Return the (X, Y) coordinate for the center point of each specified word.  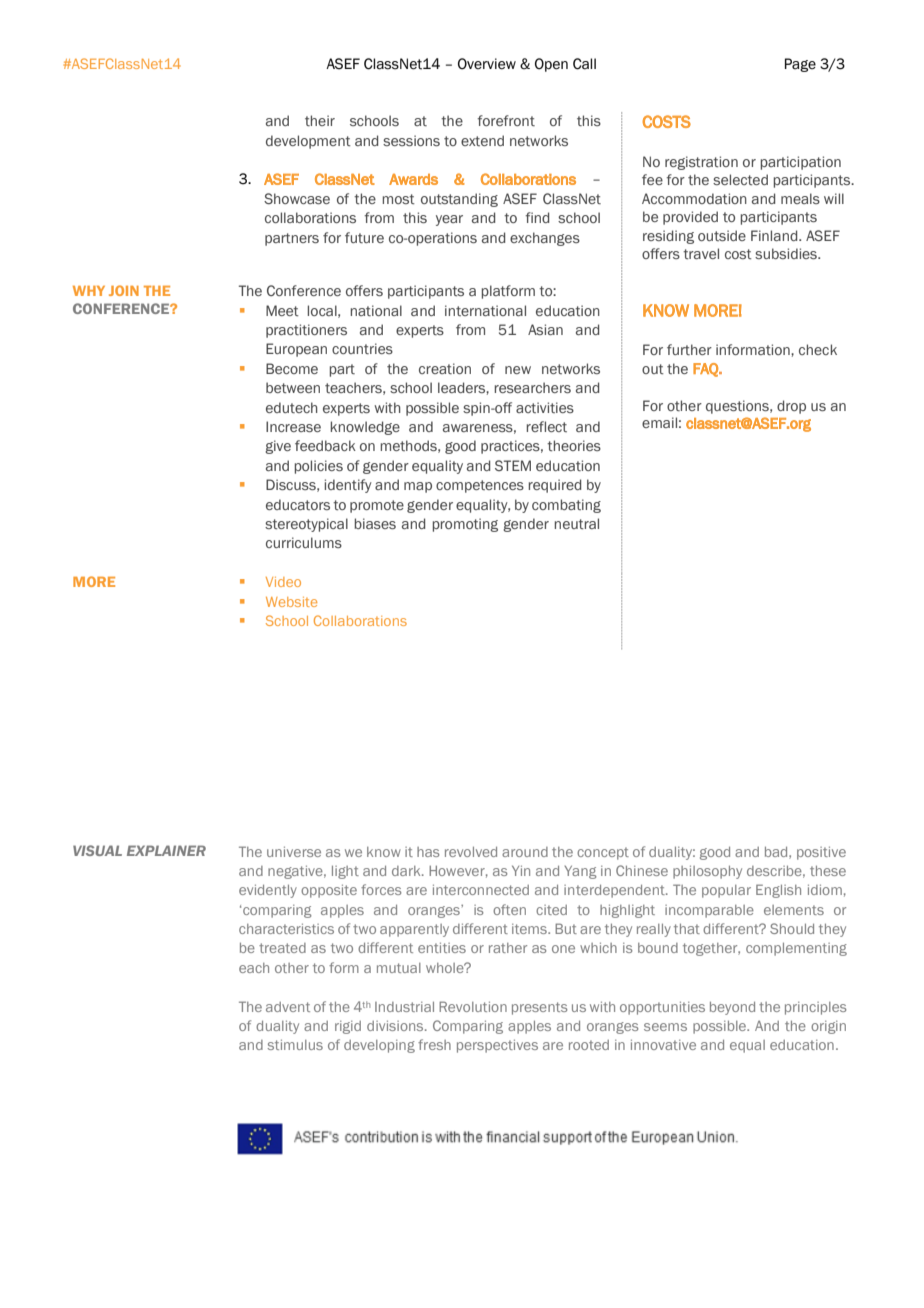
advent (288, 1007)
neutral (577, 524)
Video (283, 582)
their (320, 120)
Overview (487, 64)
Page (800, 65)
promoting (465, 525)
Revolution (473, 1006)
